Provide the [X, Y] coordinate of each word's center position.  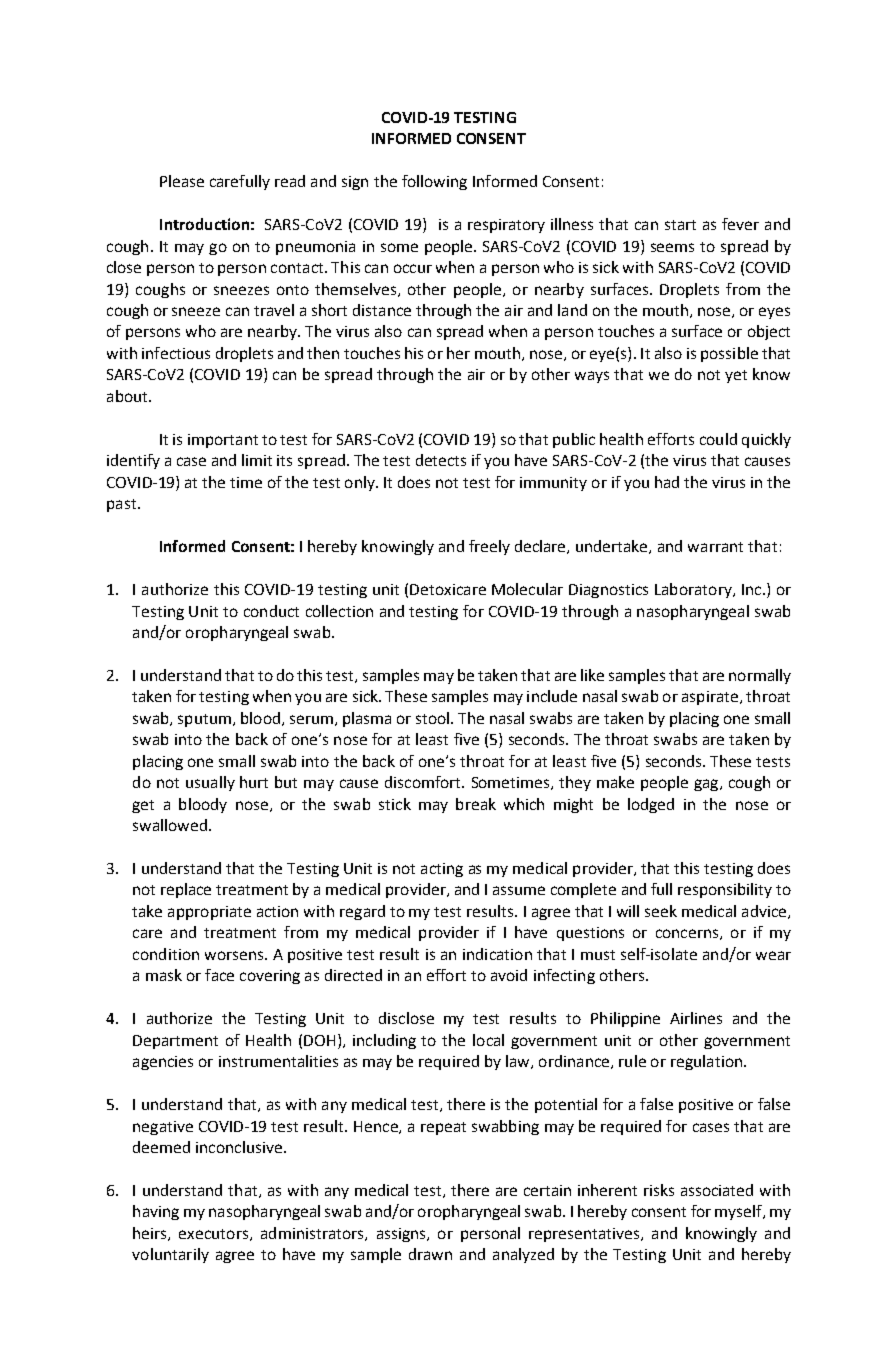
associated [717, 1190]
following [434, 182]
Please [182, 181]
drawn [430, 1254]
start [680, 225]
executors [213, 1234]
